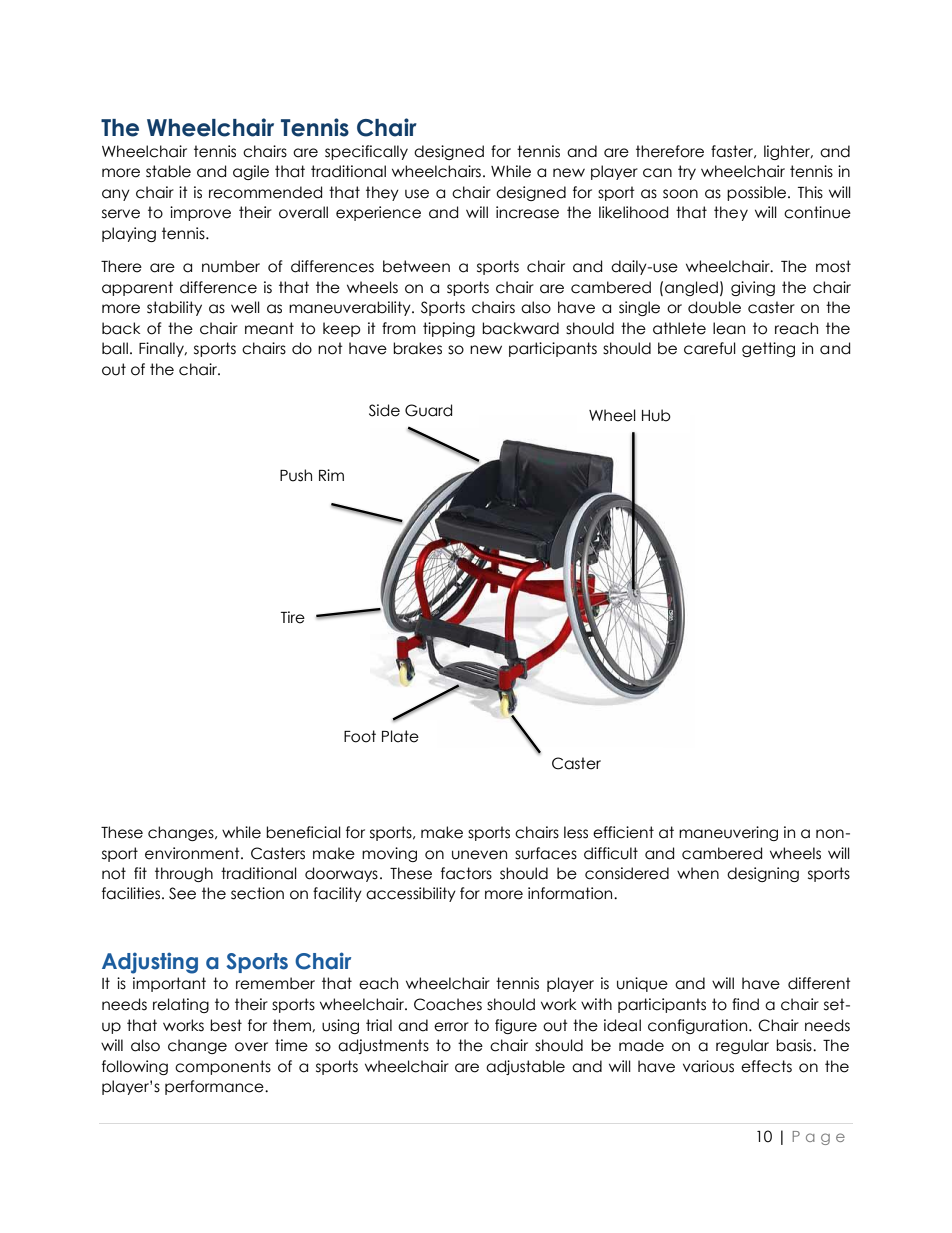 The image size is (952, 1233). Describe the element at coordinates (223, 1067) in the document. I see `components` at that location.
